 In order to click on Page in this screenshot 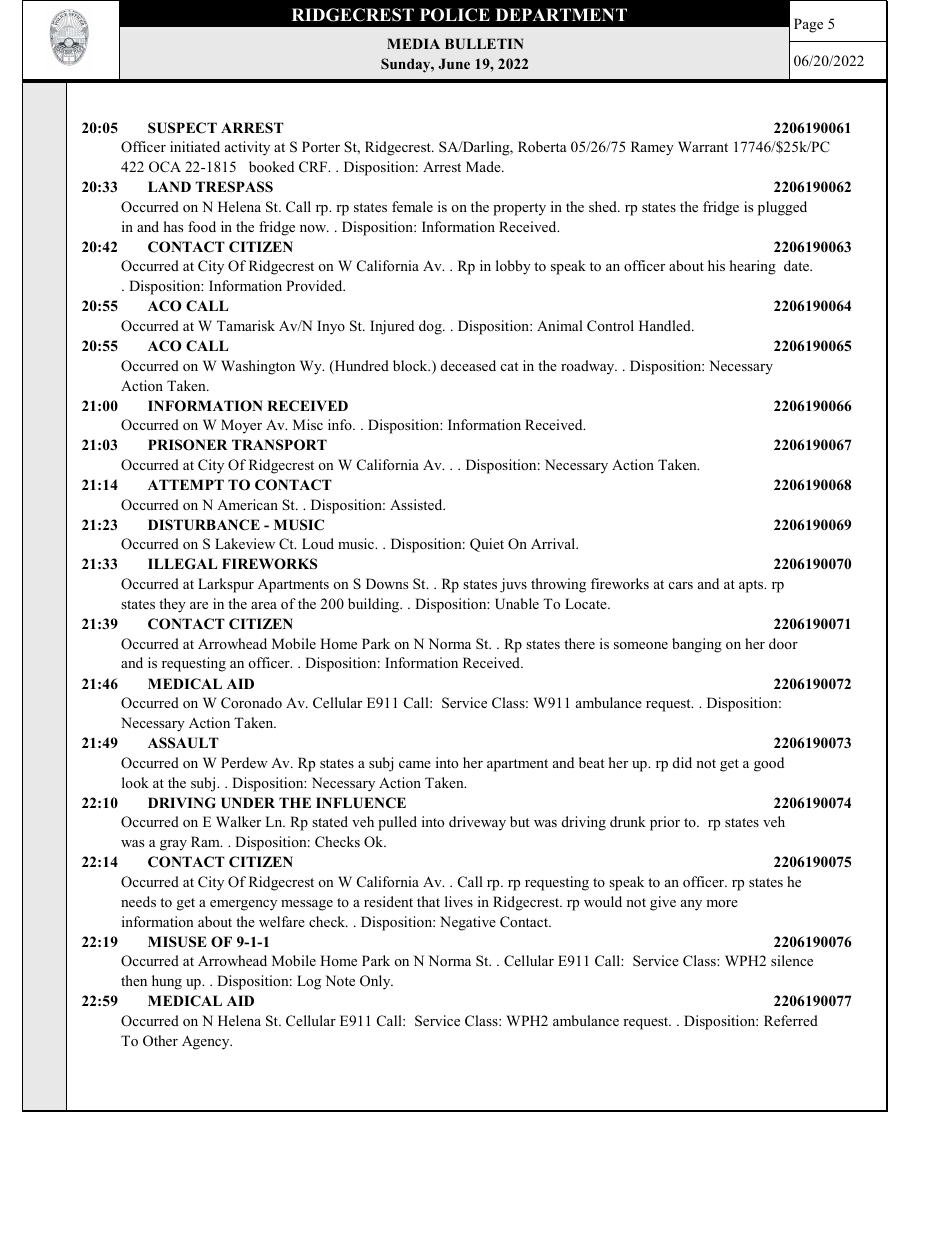, I will do `click(808, 25)`.
